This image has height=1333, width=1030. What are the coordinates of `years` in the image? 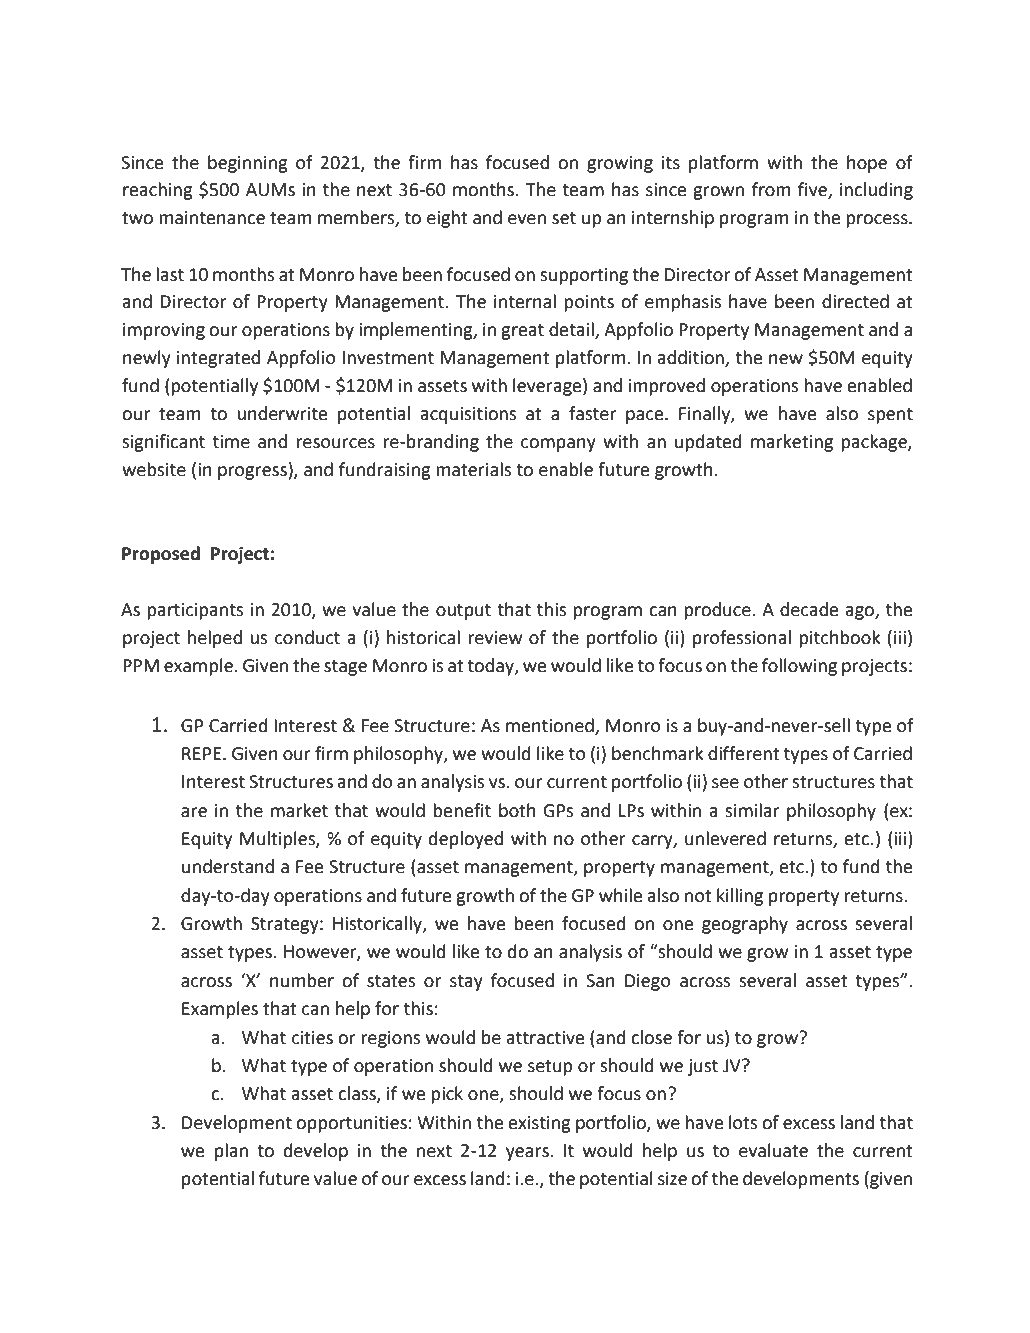 It's located at (528, 1154).
